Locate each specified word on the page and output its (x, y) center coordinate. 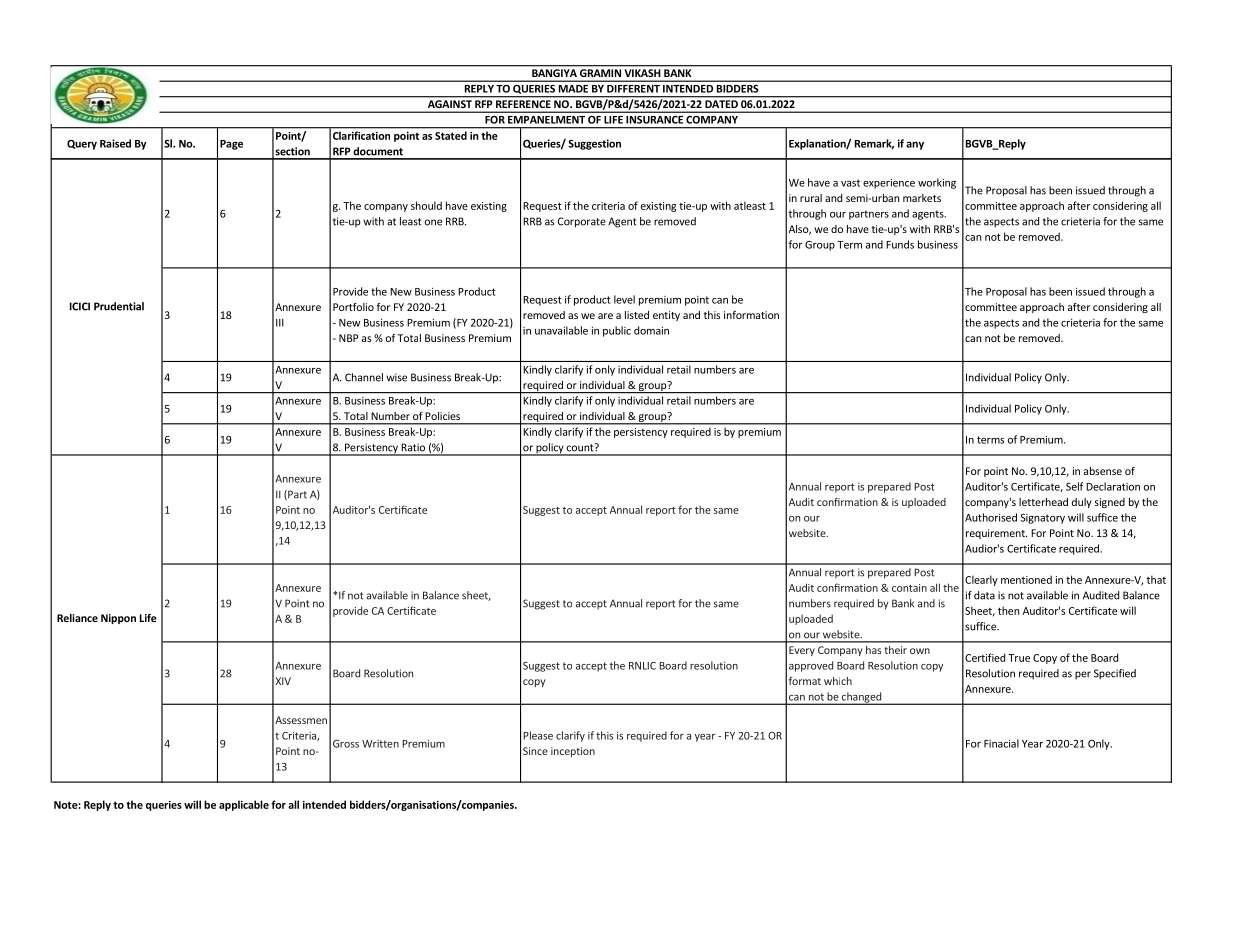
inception (573, 752)
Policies (443, 416)
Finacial (1001, 743)
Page (231, 145)
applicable (244, 805)
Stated (451, 135)
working (937, 183)
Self (1074, 486)
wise (396, 377)
